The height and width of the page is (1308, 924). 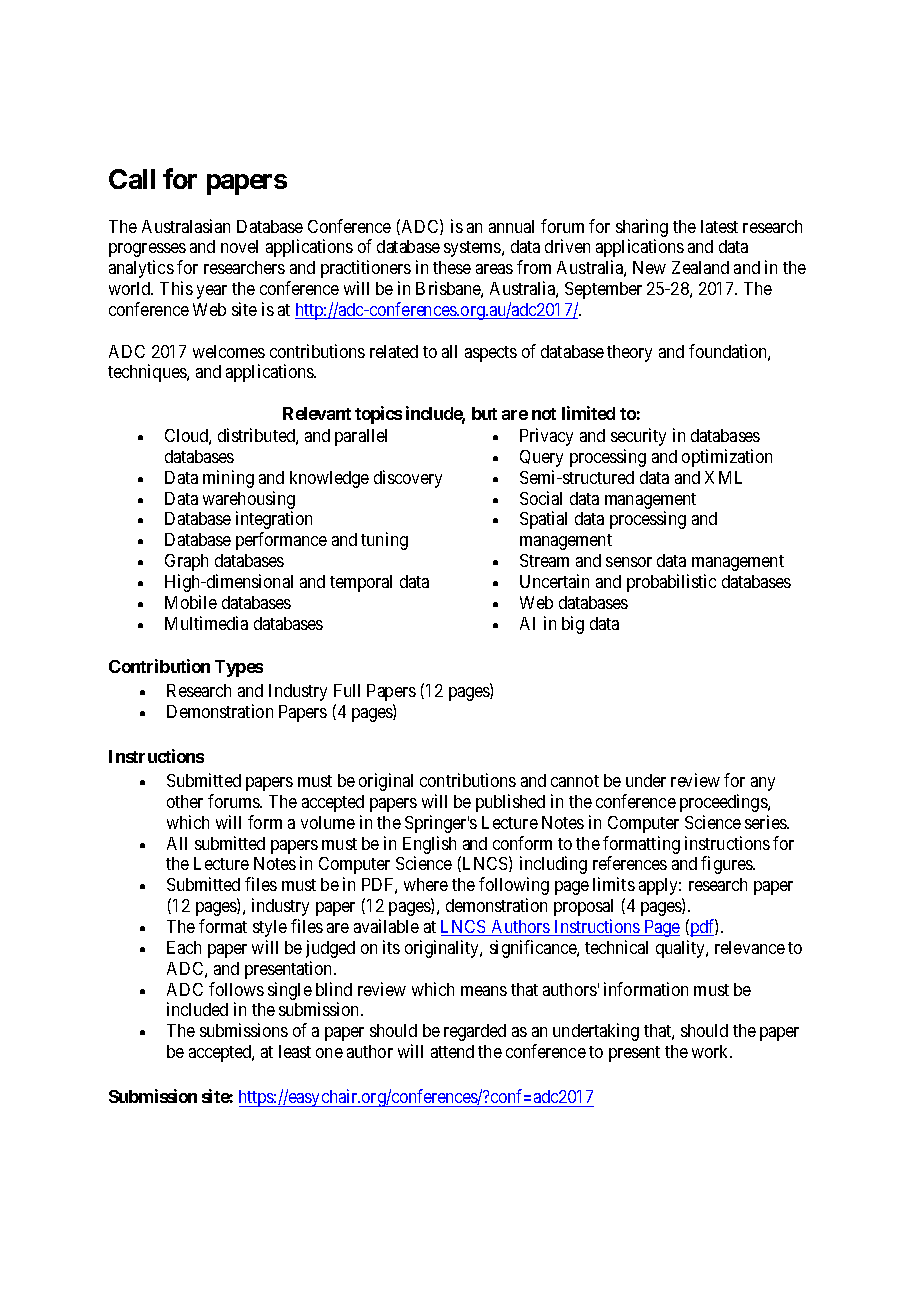 What do you see at coordinates (629, 562) in the page?
I see `sensor` at bounding box center [629, 562].
